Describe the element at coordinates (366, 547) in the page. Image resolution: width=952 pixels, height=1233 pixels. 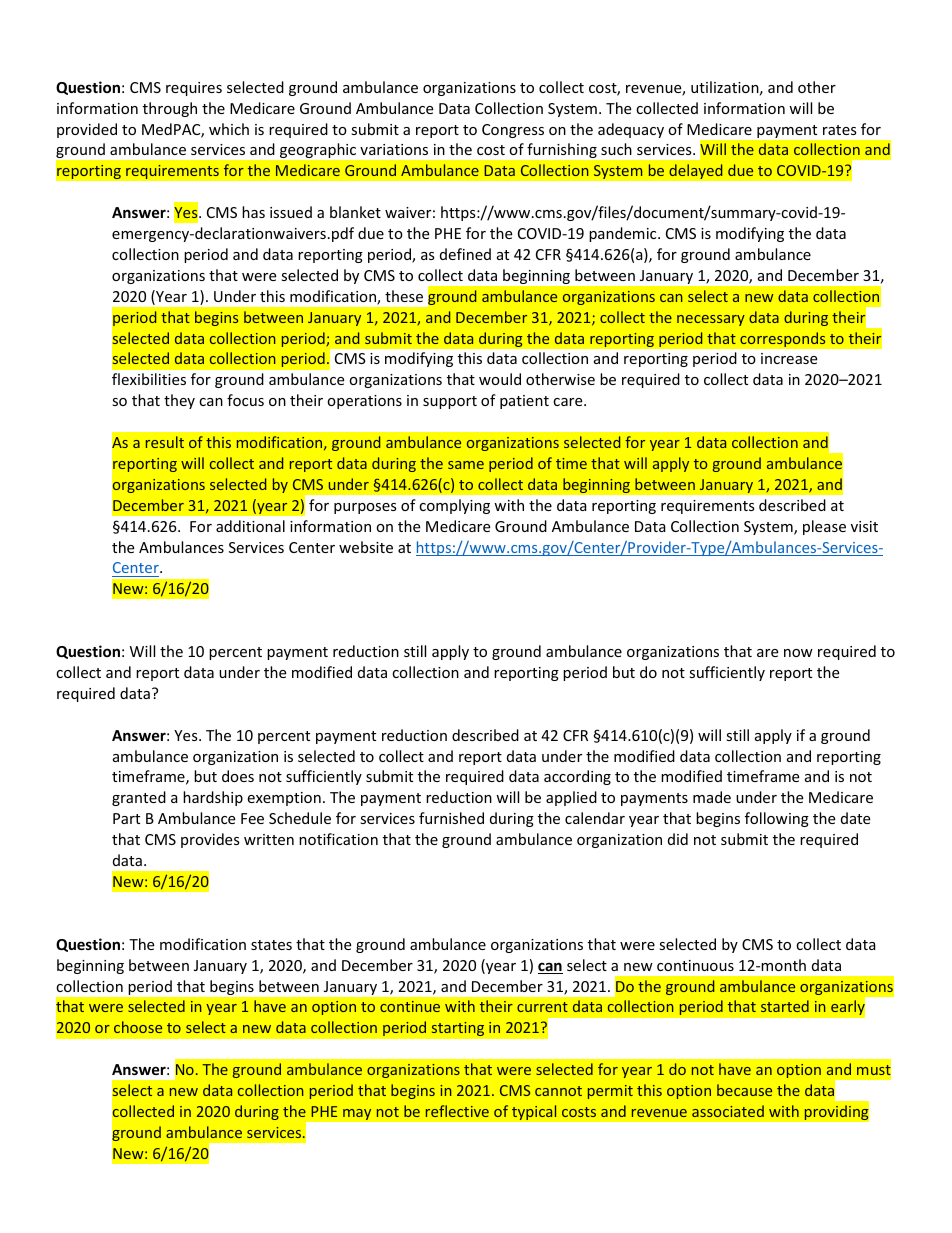
I see `website` at that location.
